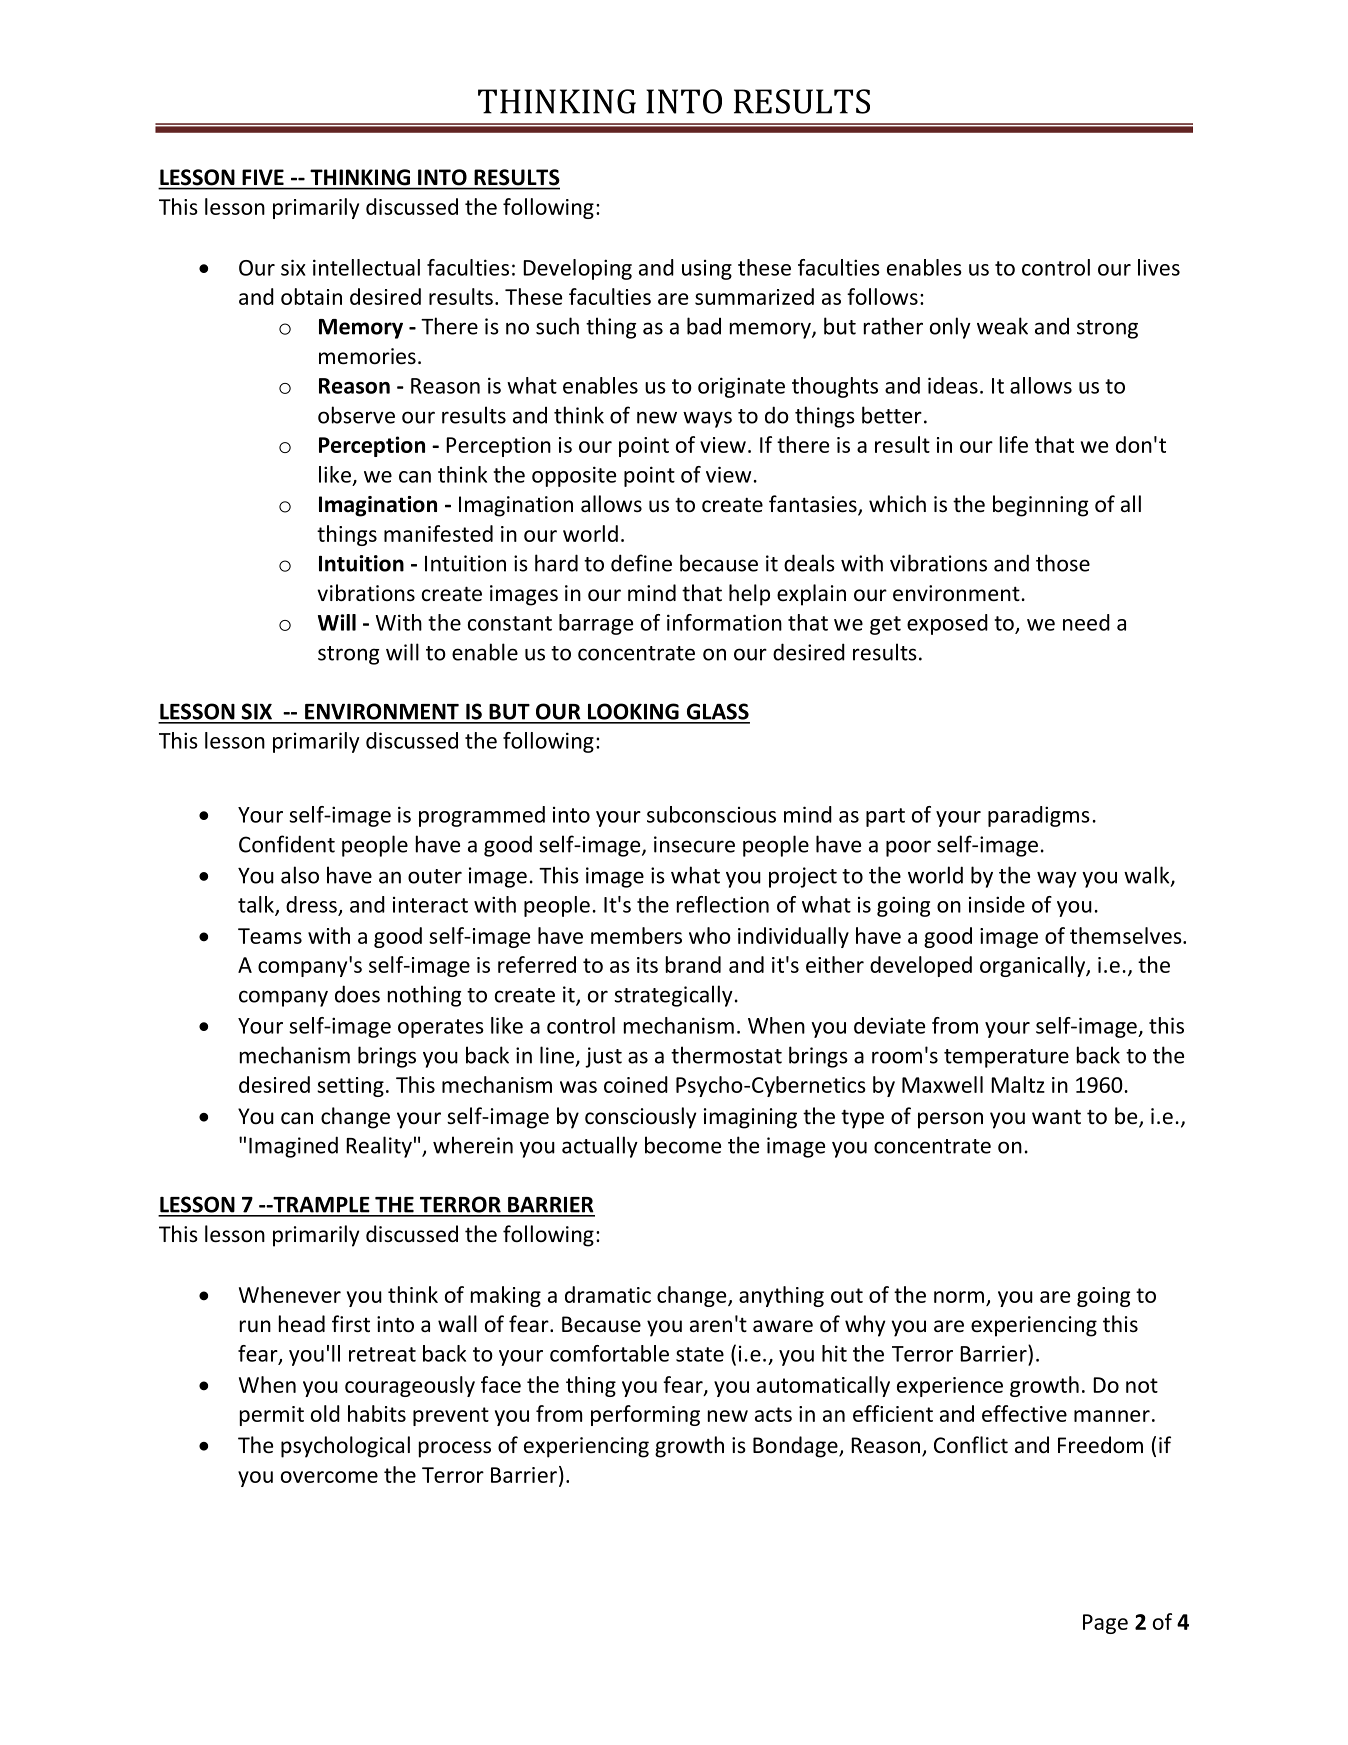  What do you see at coordinates (366, 267) in the document?
I see `intellectual` at bounding box center [366, 267].
